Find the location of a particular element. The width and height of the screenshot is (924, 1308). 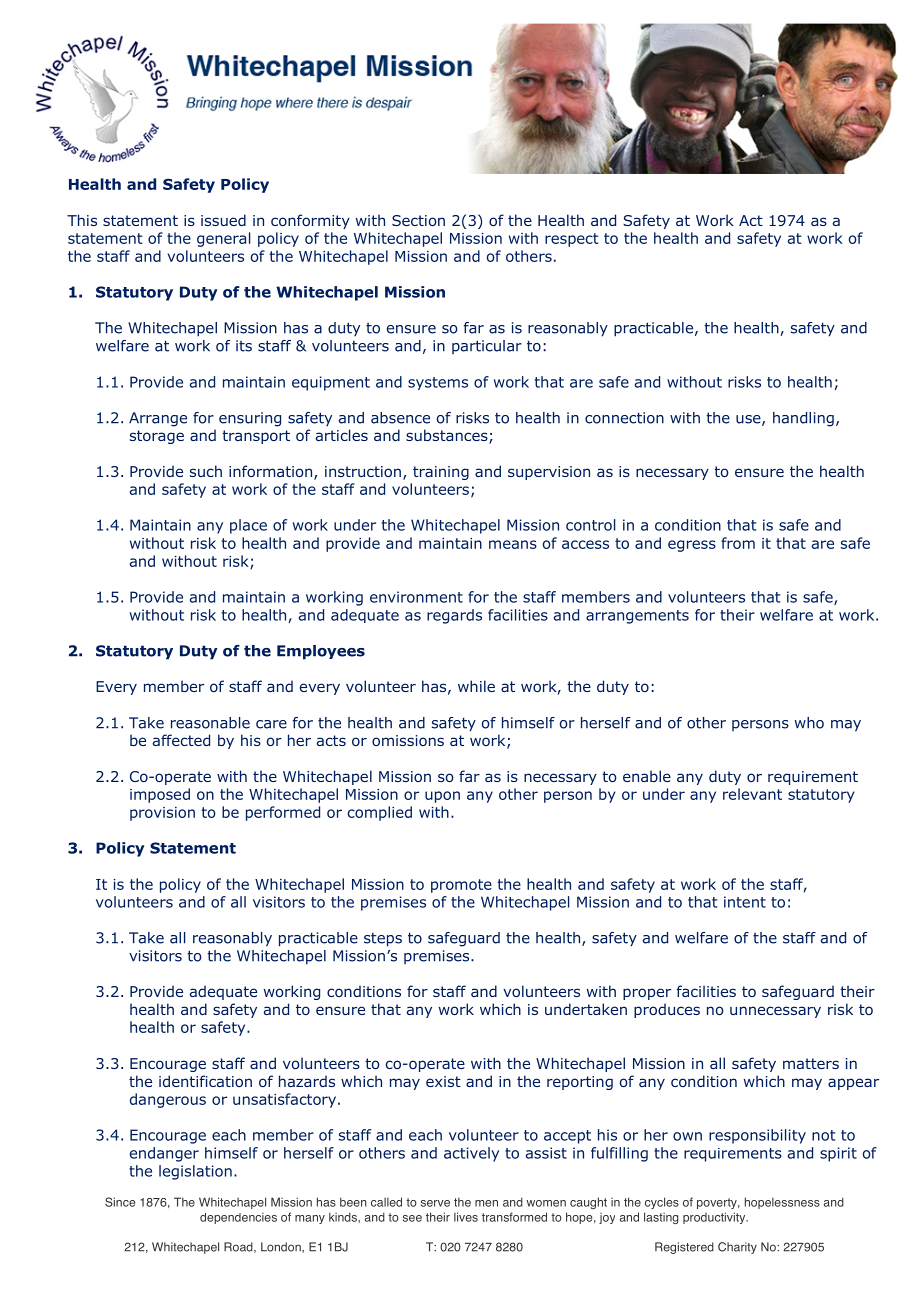

promote is located at coordinates (461, 886).
